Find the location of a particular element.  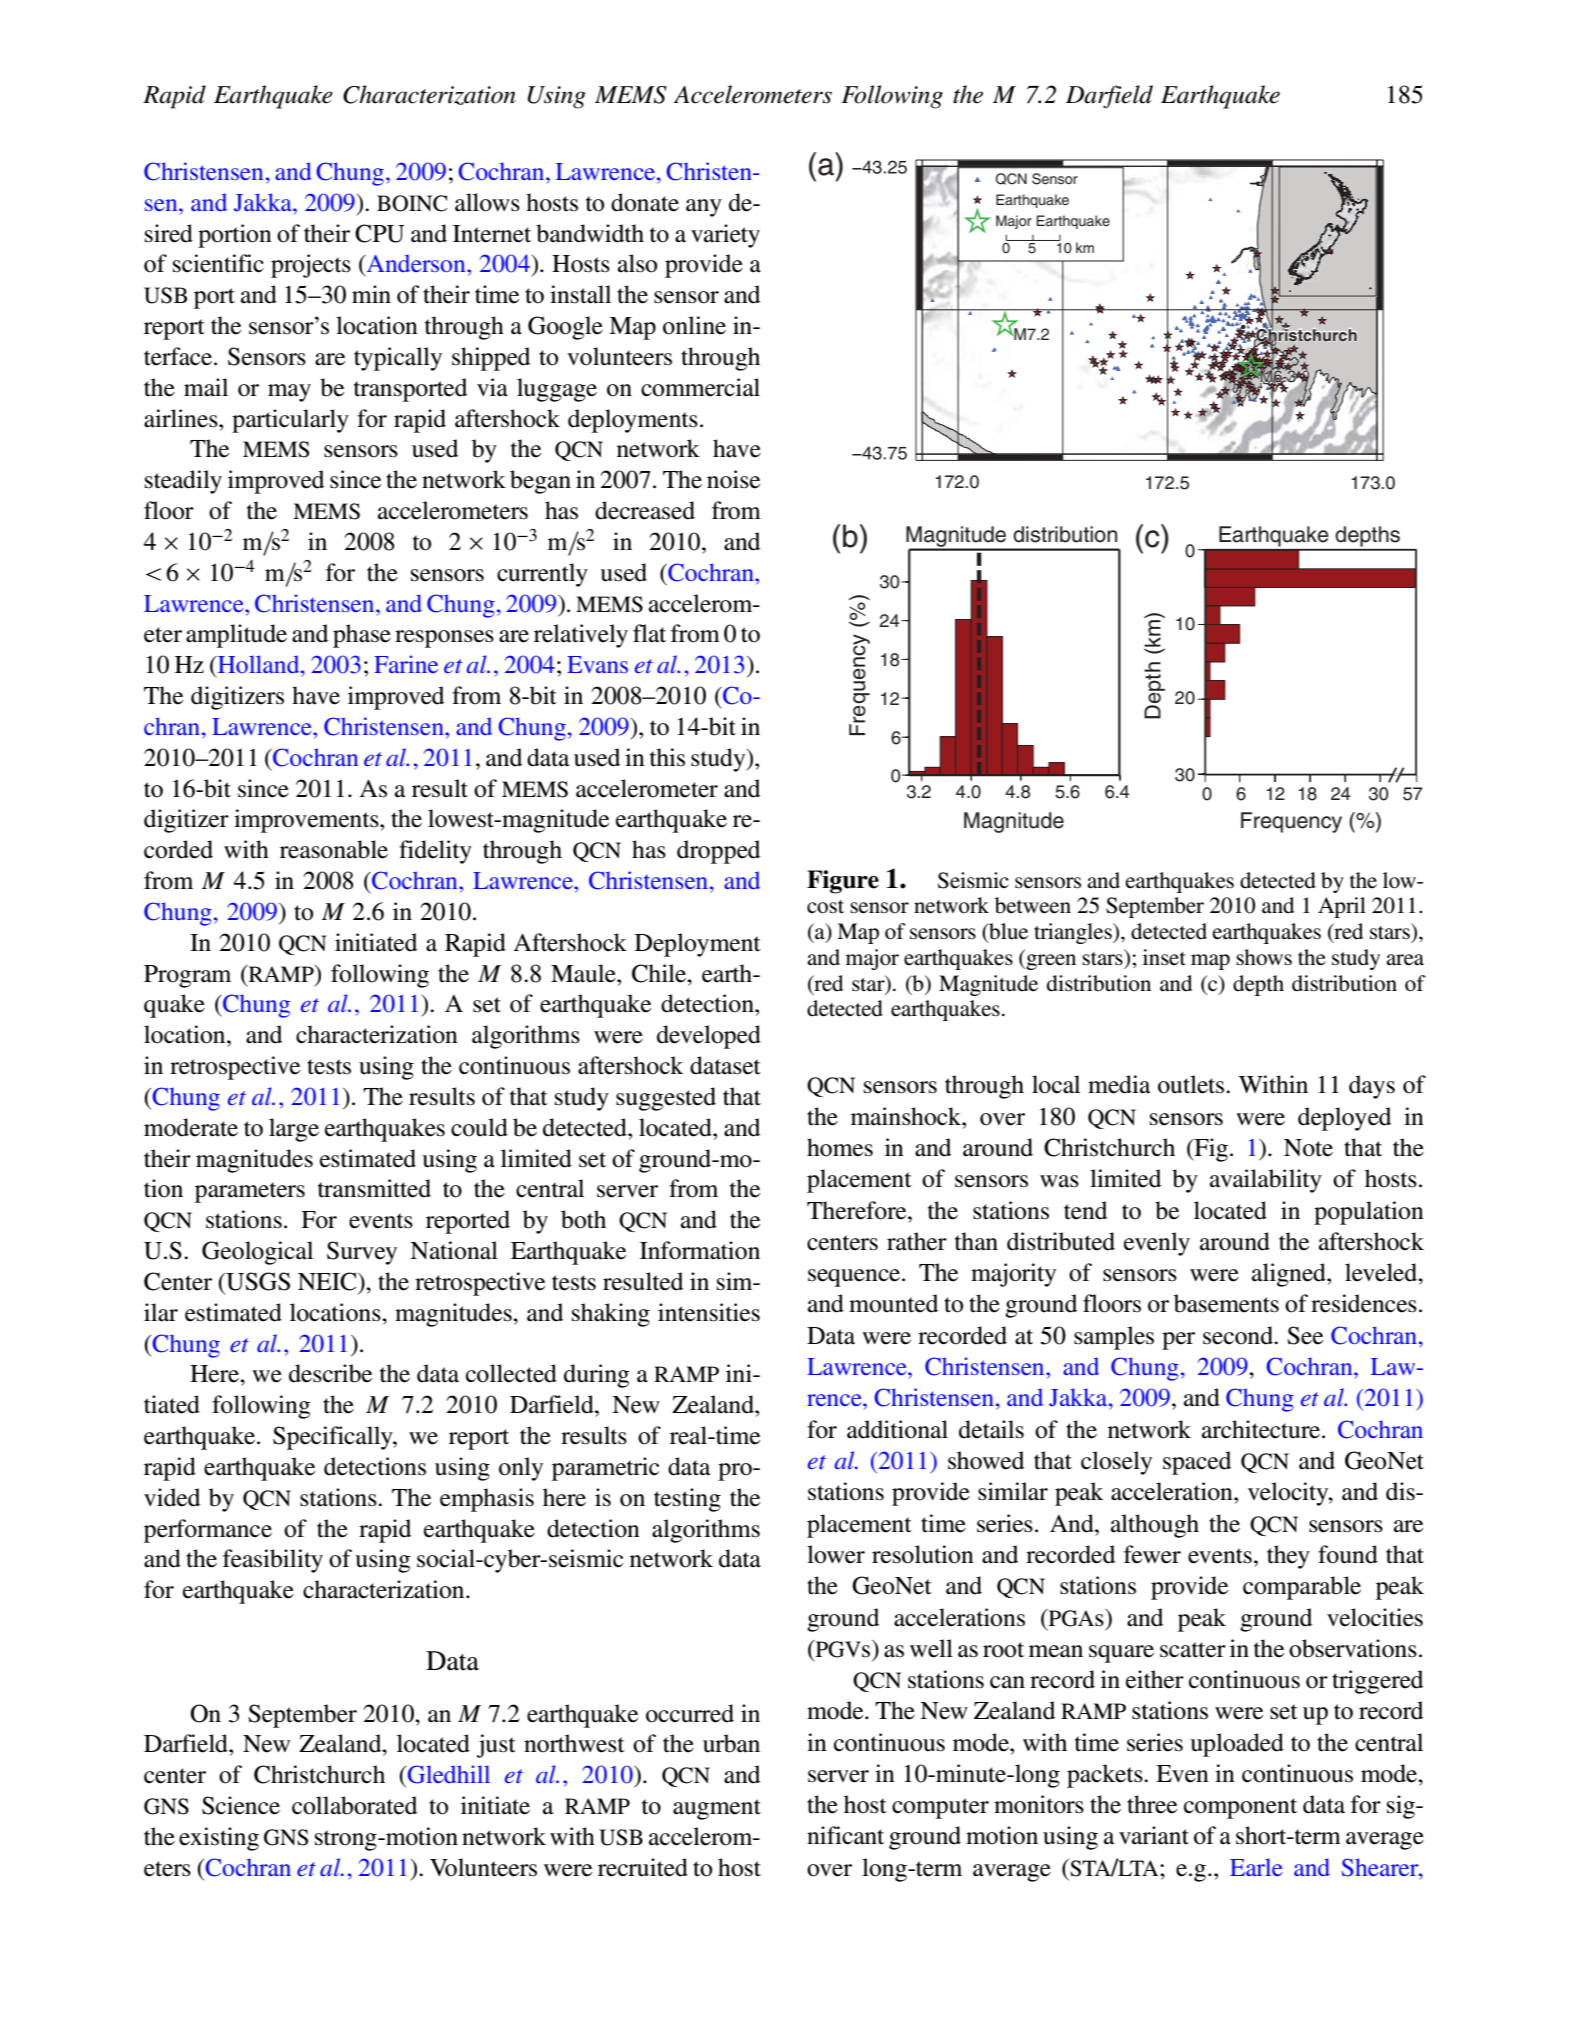

flat is located at coordinates (649, 633).
